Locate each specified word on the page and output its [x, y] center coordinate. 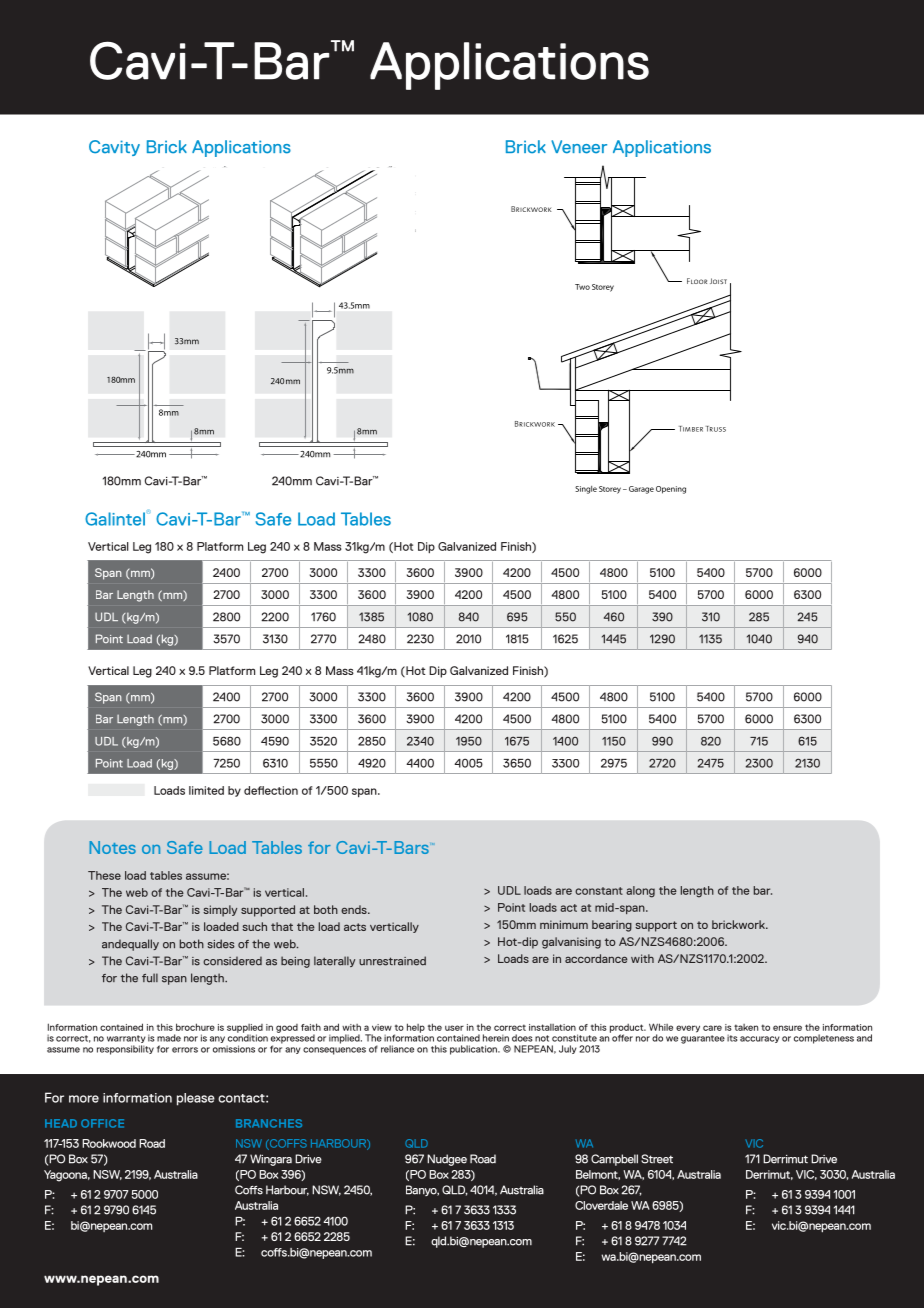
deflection [271, 790]
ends [355, 909]
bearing [612, 926]
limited [206, 790]
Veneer [579, 147]
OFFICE [102, 1123]
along [640, 892]
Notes [112, 847]
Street [657, 1159]
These [104, 875]
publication [474, 1050]
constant [599, 891]
